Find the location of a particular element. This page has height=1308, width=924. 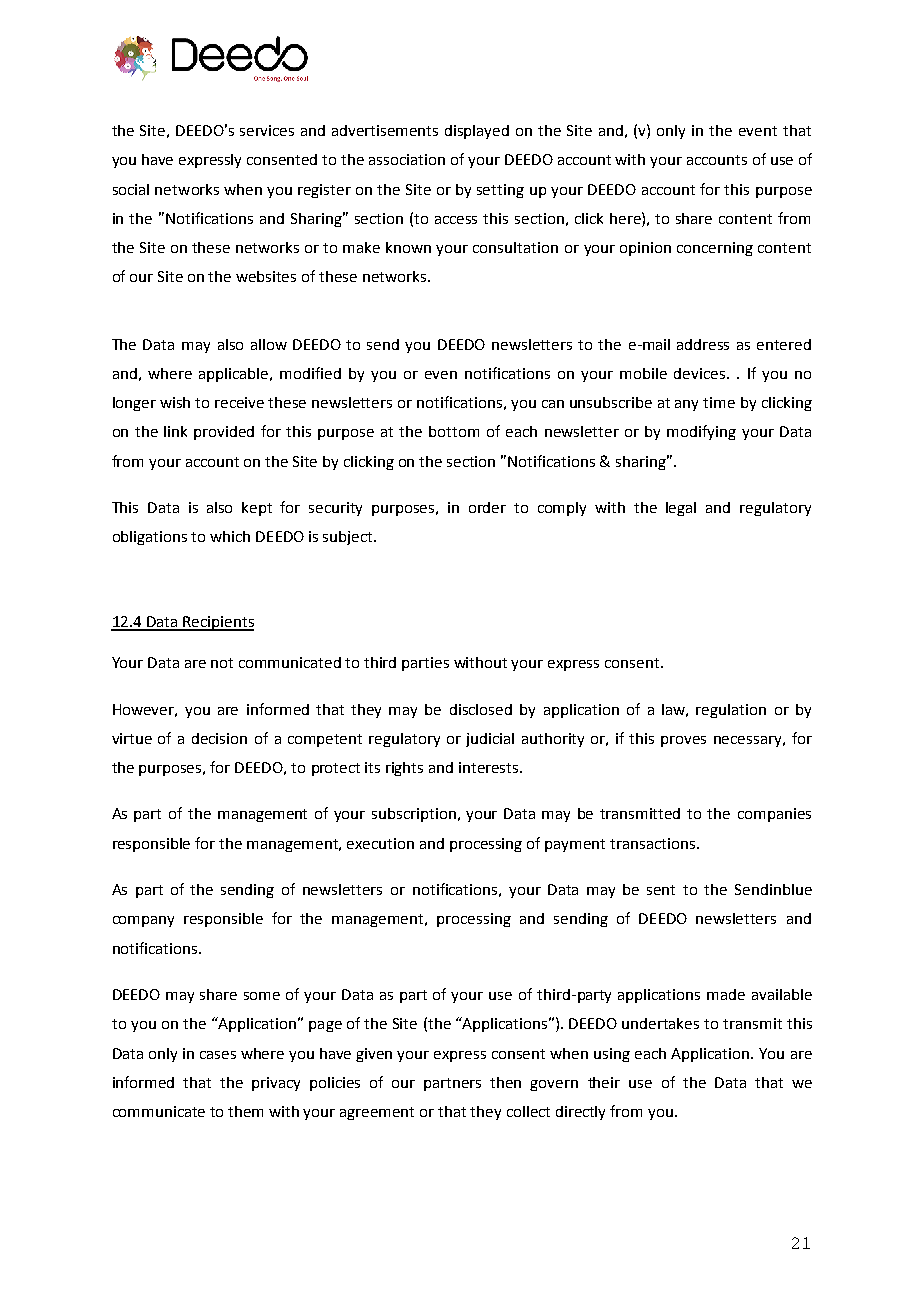

displayed is located at coordinates (477, 132).
